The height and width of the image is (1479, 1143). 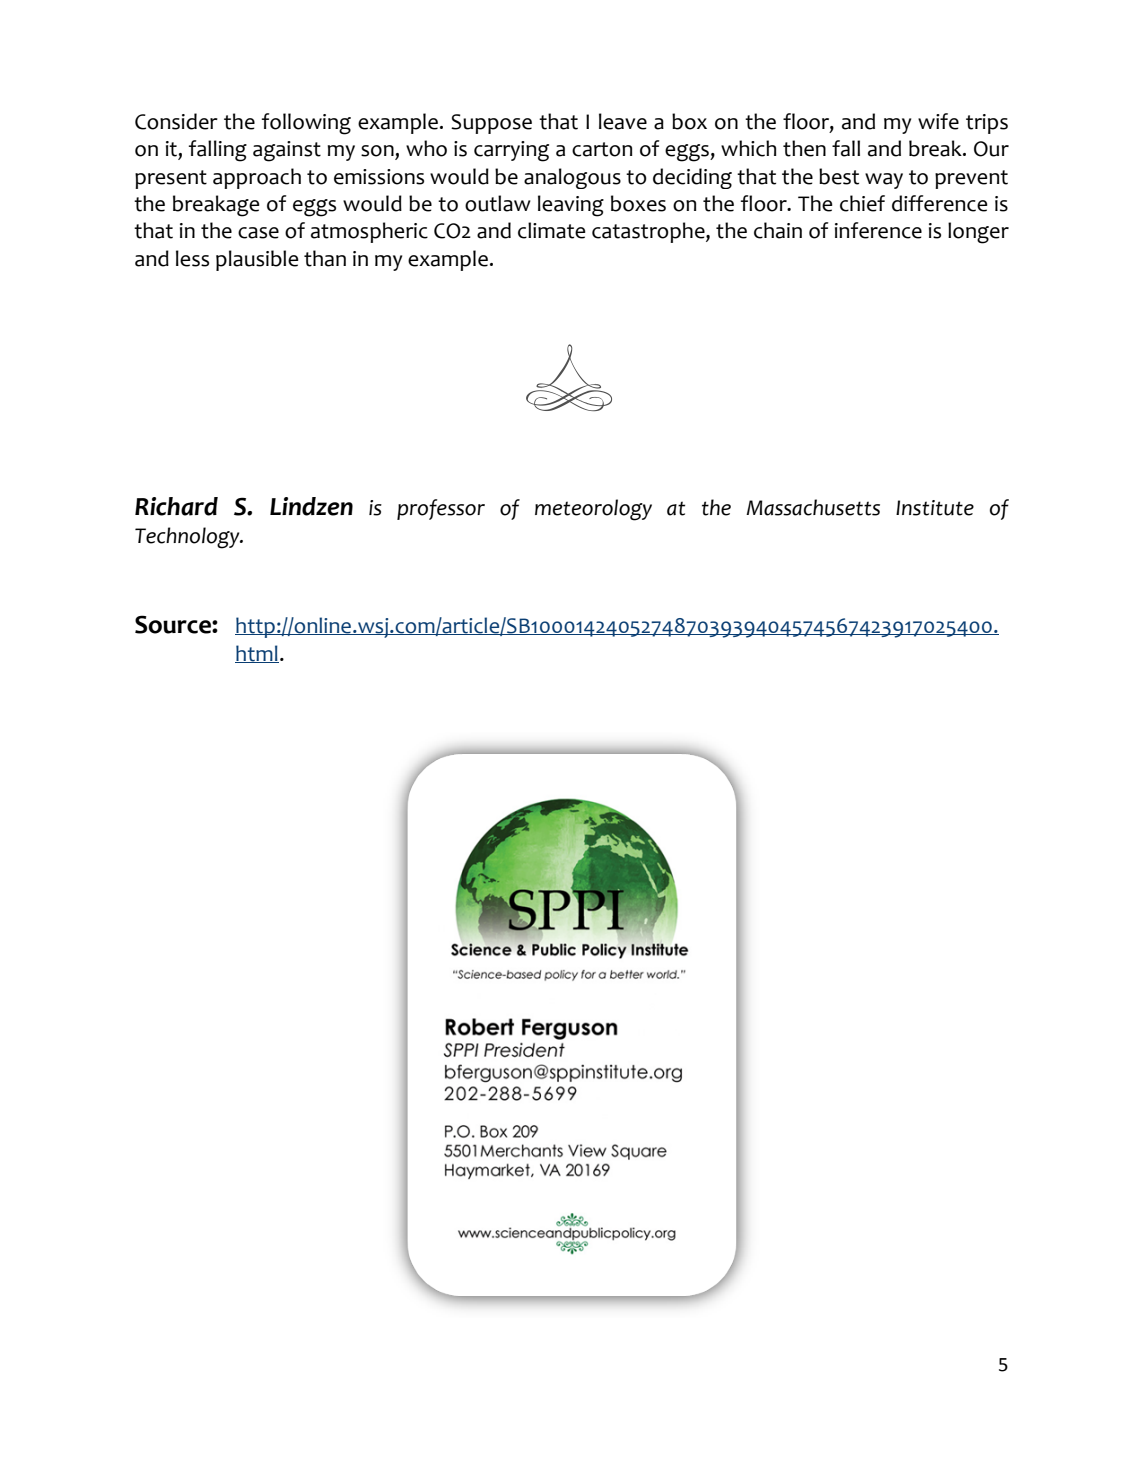 I want to click on carton, so click(x=602, y=149).
